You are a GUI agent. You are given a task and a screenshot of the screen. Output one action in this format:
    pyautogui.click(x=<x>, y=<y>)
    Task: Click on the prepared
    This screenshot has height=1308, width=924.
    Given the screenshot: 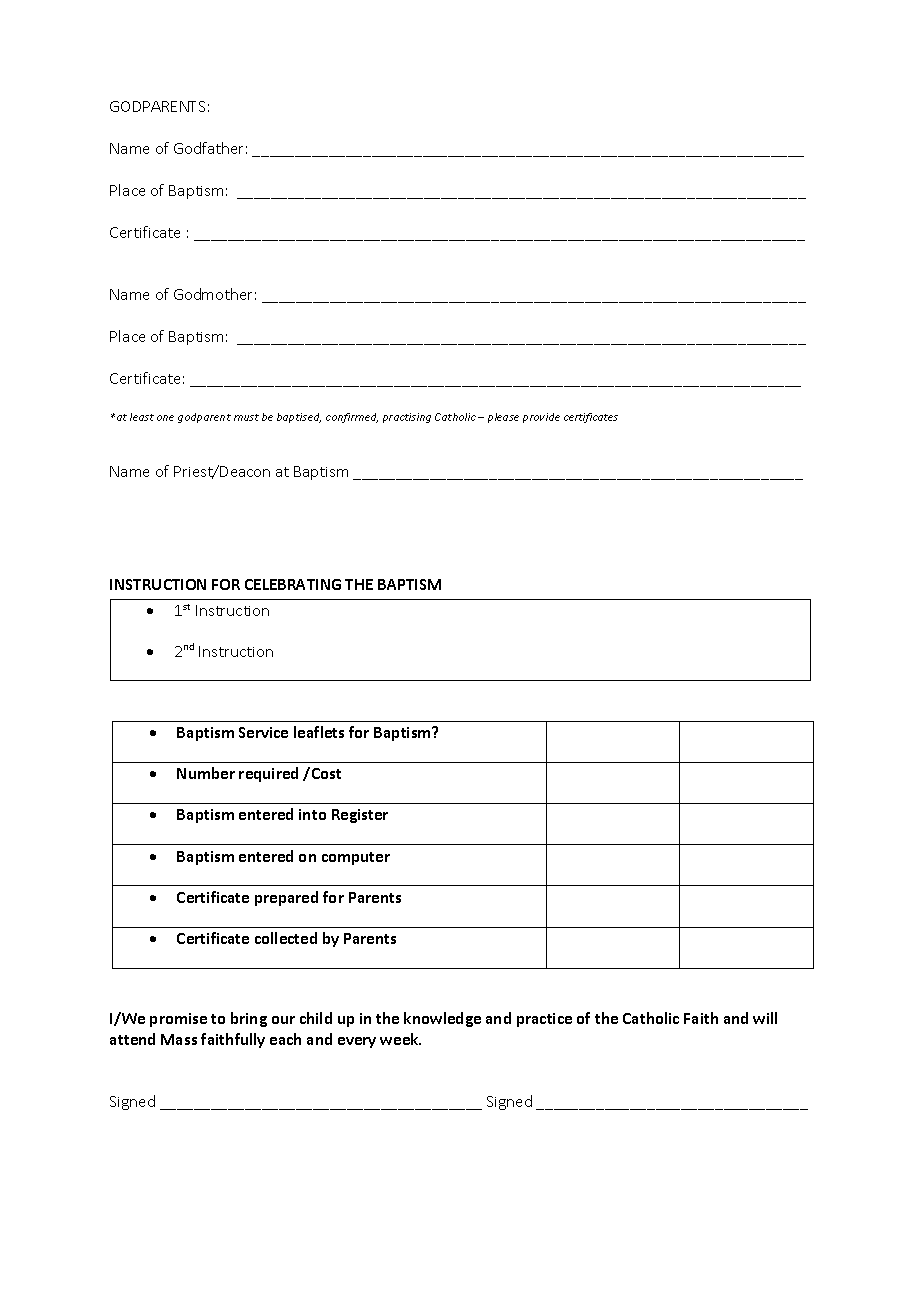 What is the action you would take?
    pyautogui.click(x=286, y=898)
